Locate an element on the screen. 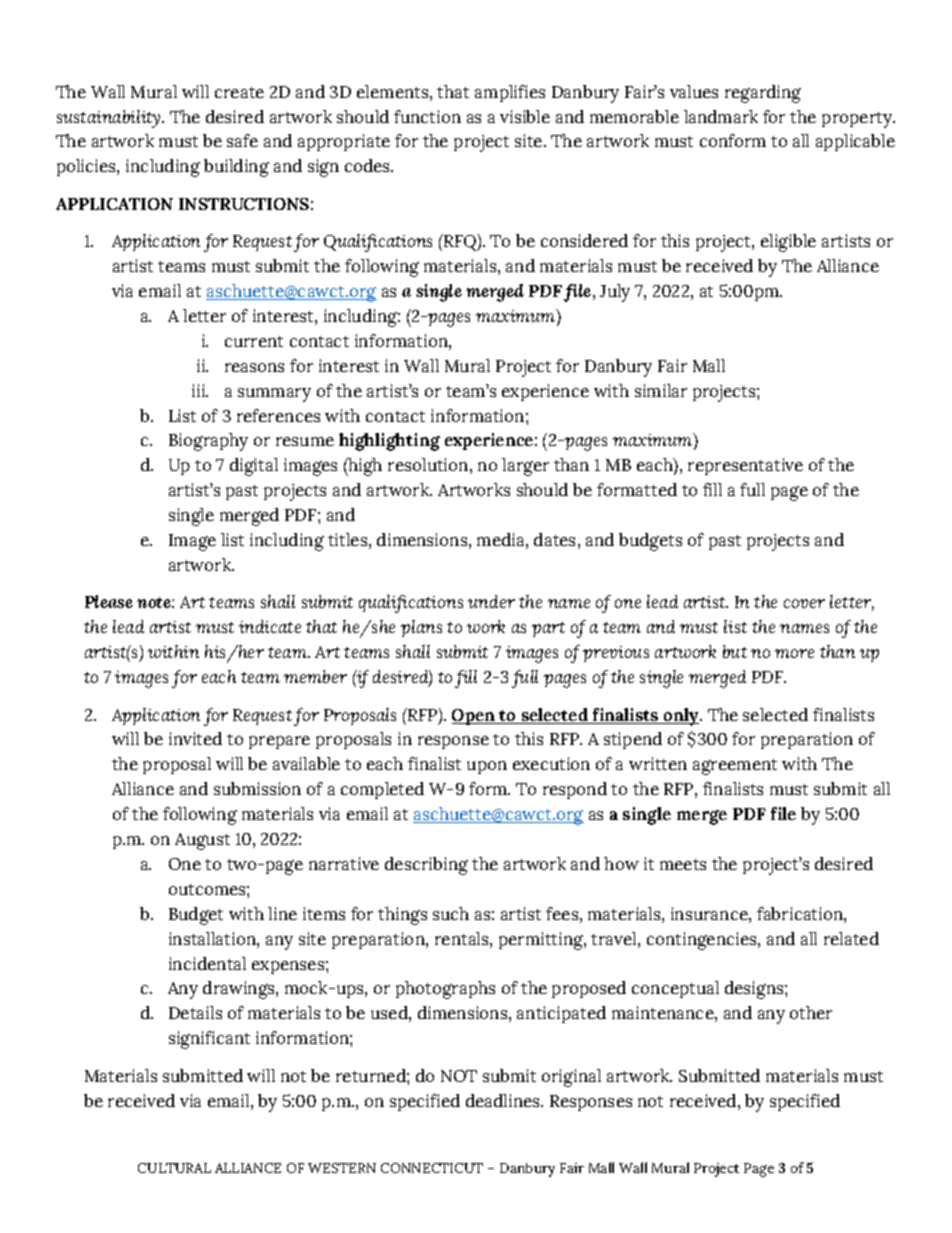 The width and height of the screenshot is (952, 1233). visible is located at coordinates (525, 116).
